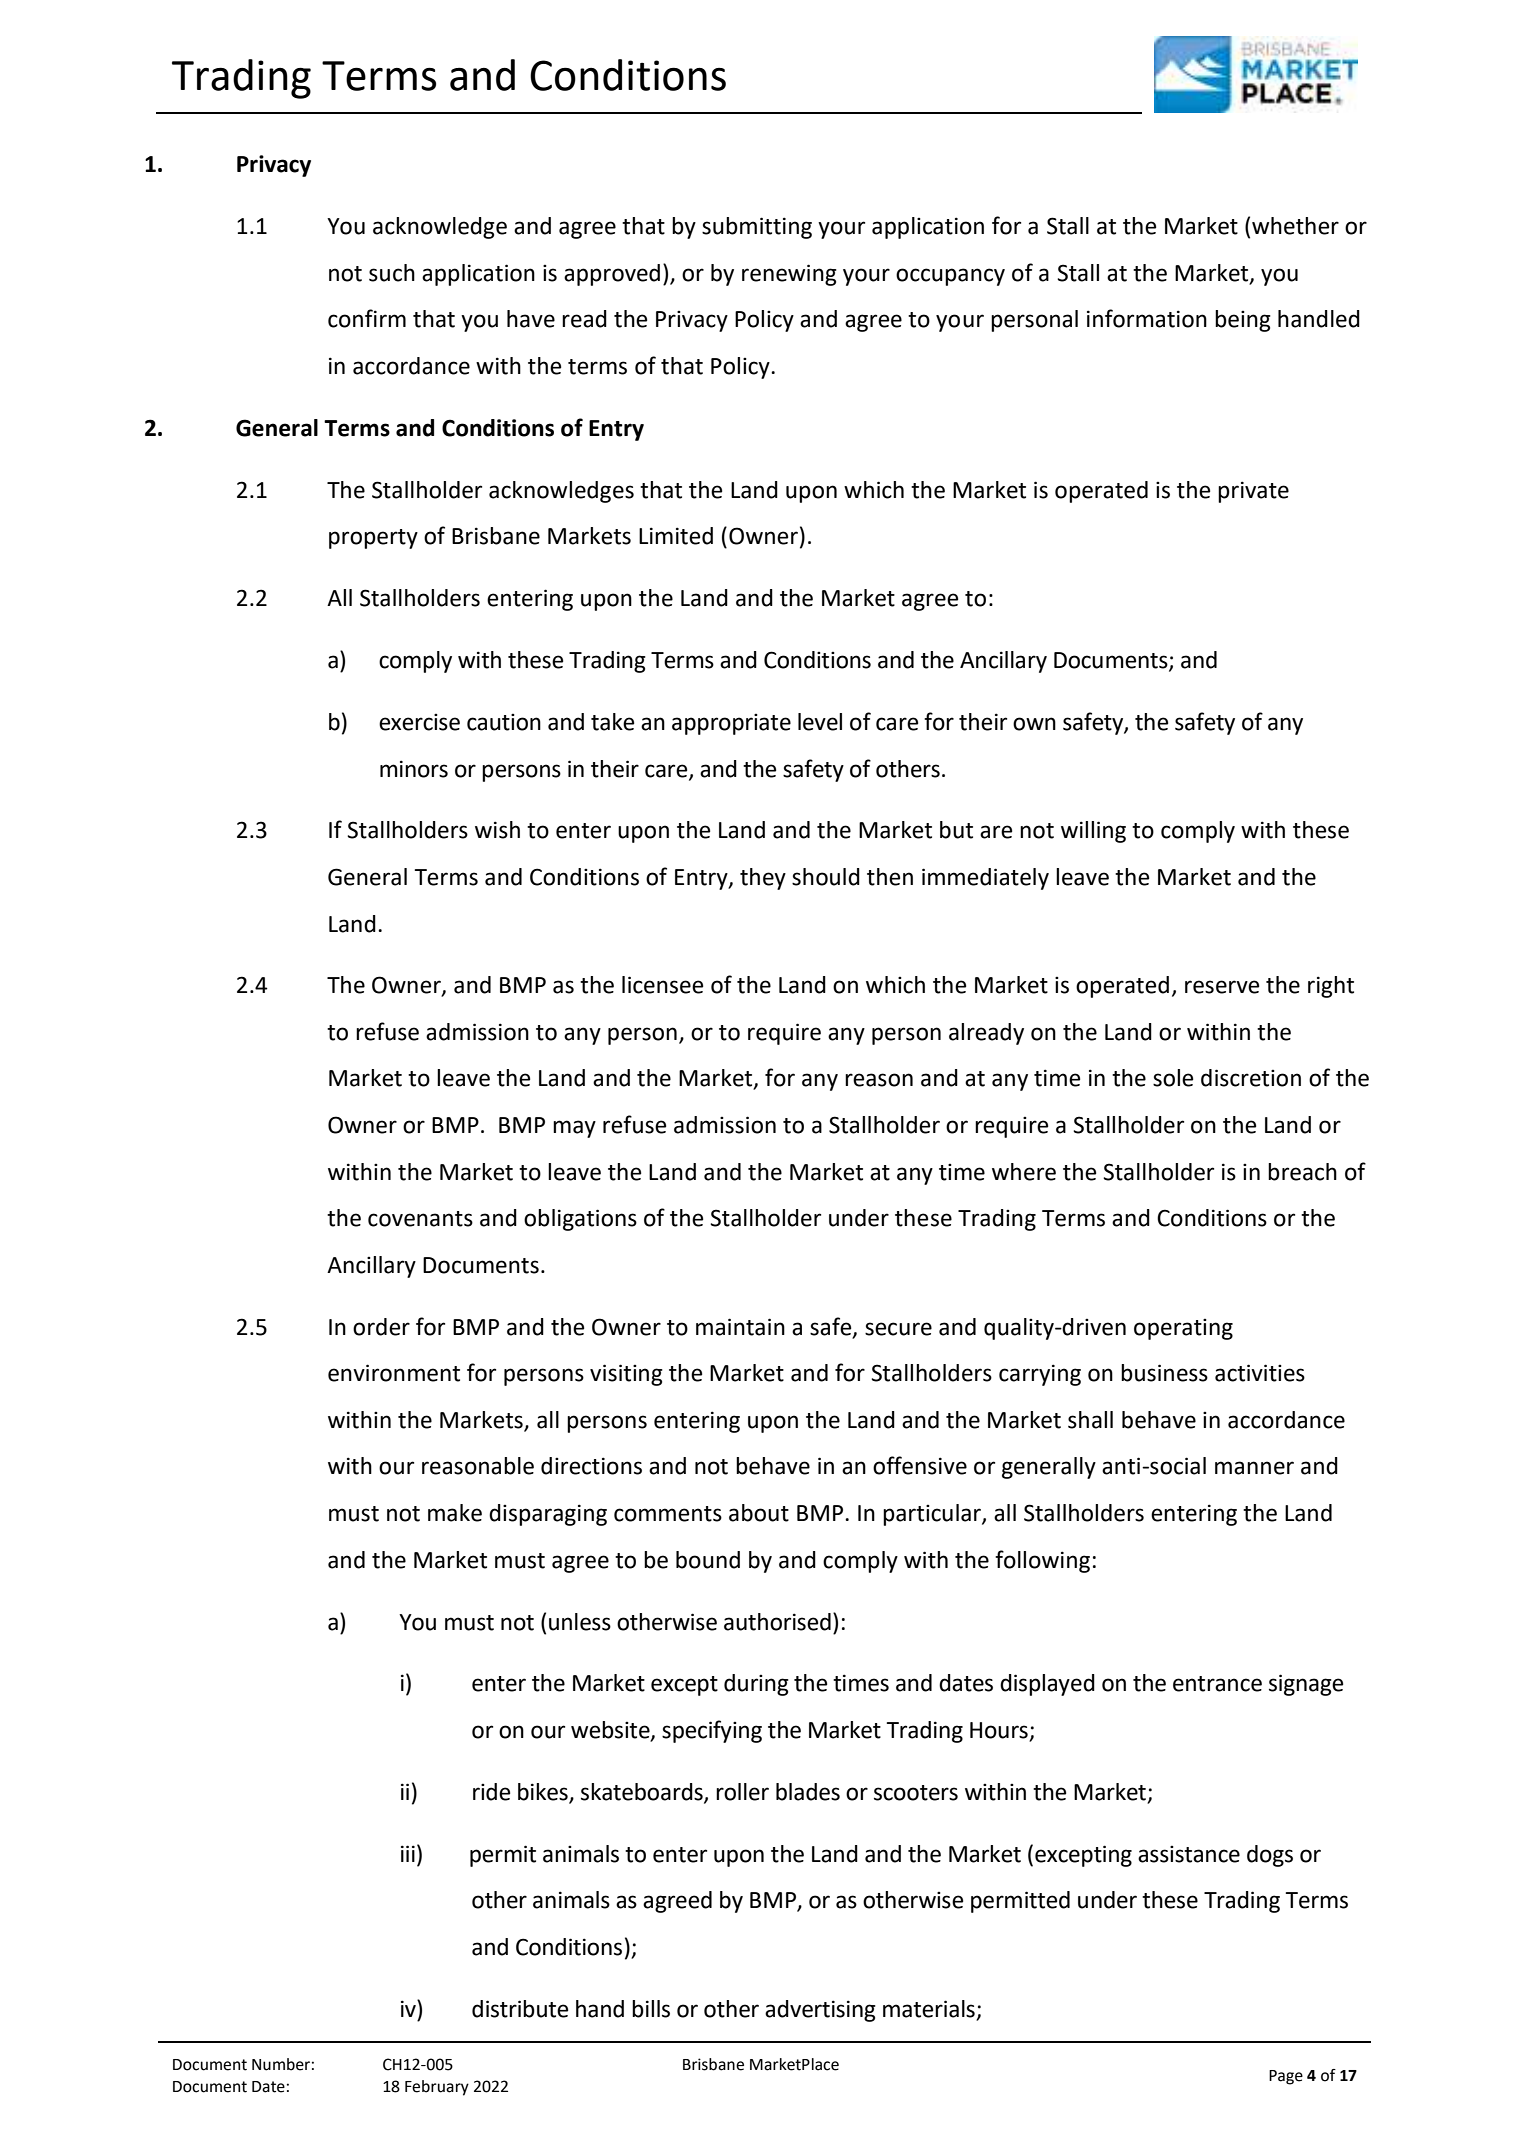  What do you see at coordinates (820, 722) in the screenshot?
I see `level` at bounding box center [820, 722].
